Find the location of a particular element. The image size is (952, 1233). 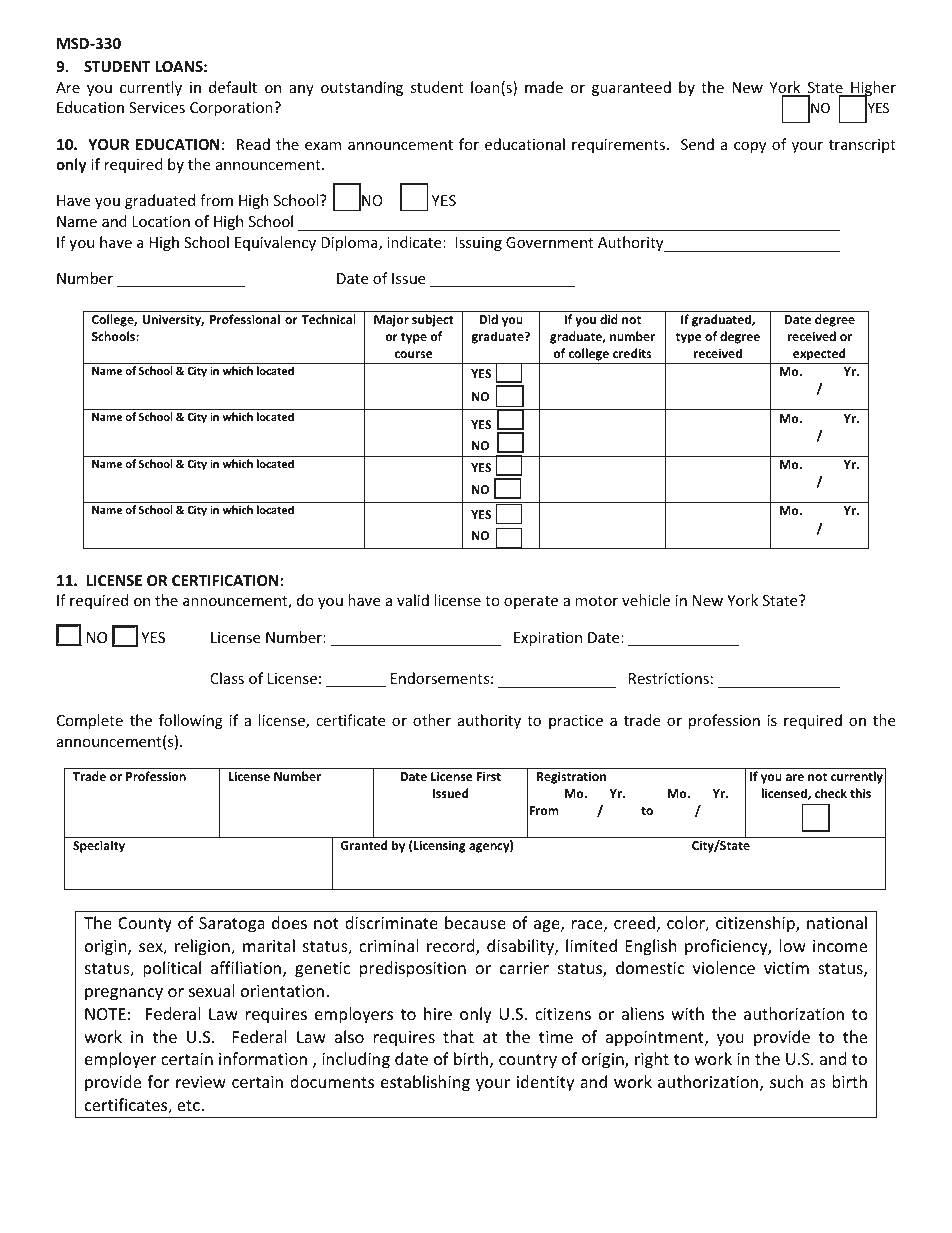

review is located at coordinates (201, 1082).
